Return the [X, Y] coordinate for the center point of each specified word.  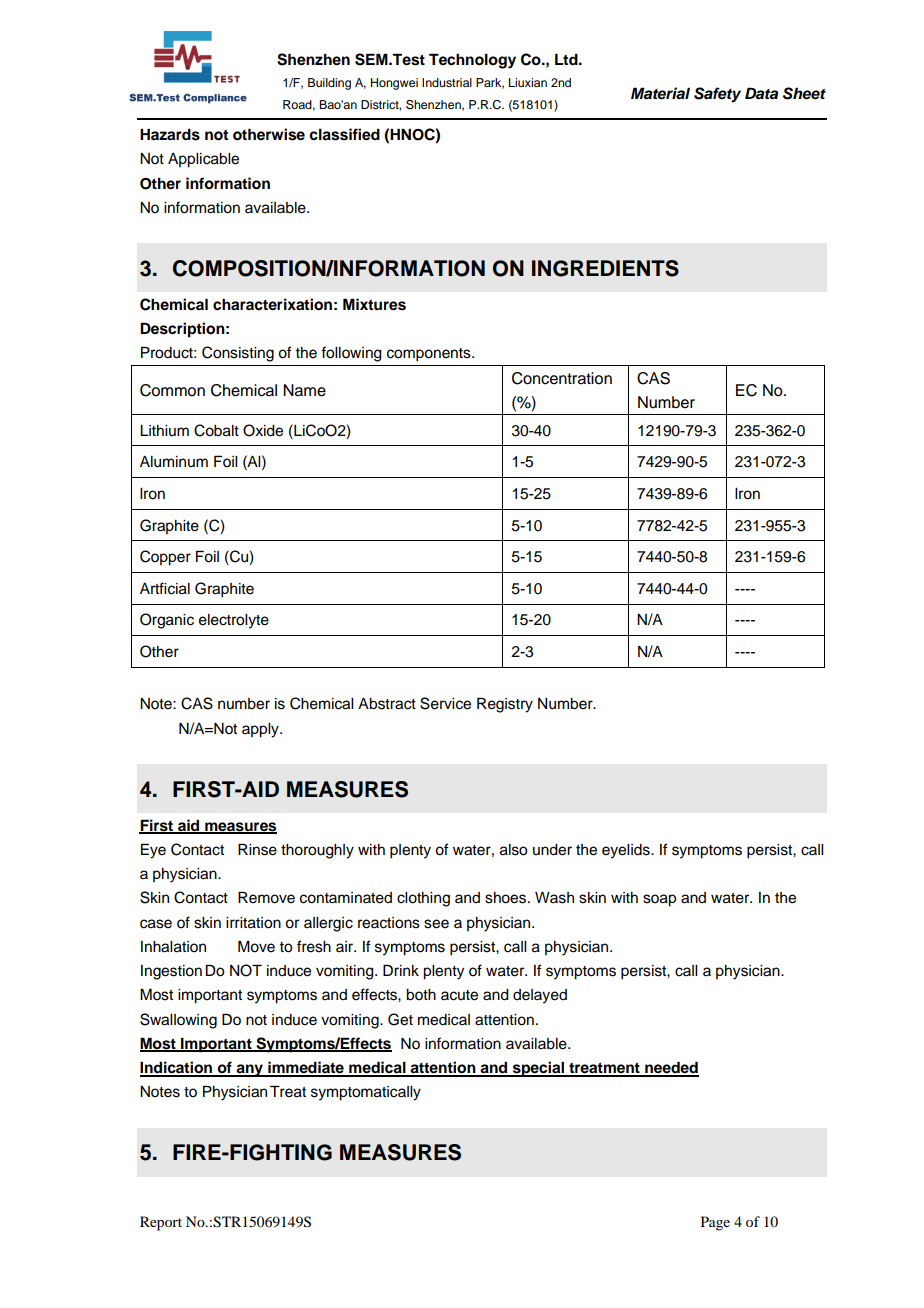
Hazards [170, 134]
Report [161, 1223]
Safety [717, 95]
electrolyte [234, 621]
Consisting [238, 354]
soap [659, 900]
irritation [253, 923]
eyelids [627, 851]
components [430, 355]
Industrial [447, 82]
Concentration [562, 378]
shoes [507, 898]
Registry [505, 705]
